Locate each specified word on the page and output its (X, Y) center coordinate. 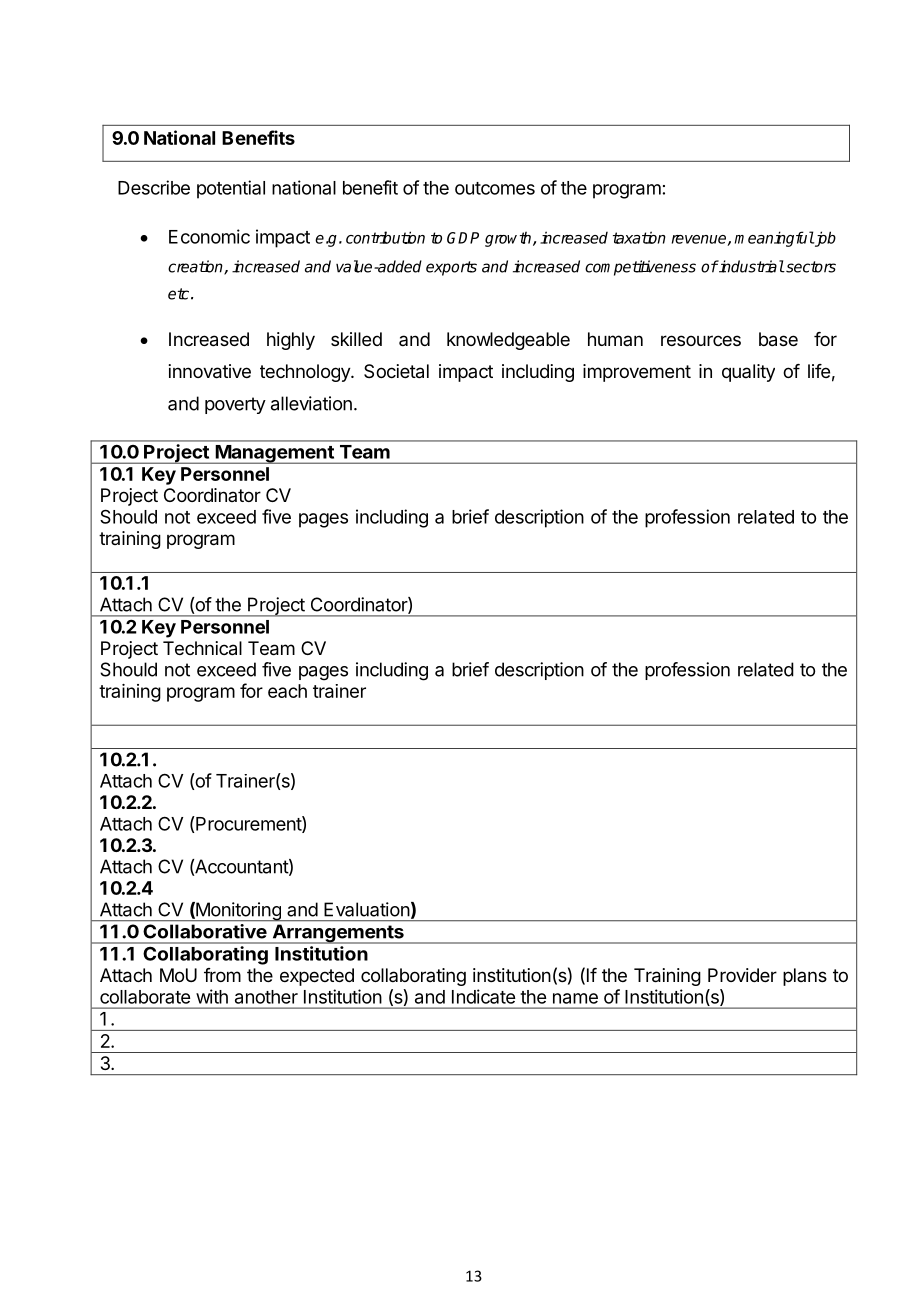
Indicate (483, 996)
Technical (202, 648)
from (222, 975)
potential (231, 189)
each (287, 691)
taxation (639, 237)
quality (748, 373)
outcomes (495, 188)
